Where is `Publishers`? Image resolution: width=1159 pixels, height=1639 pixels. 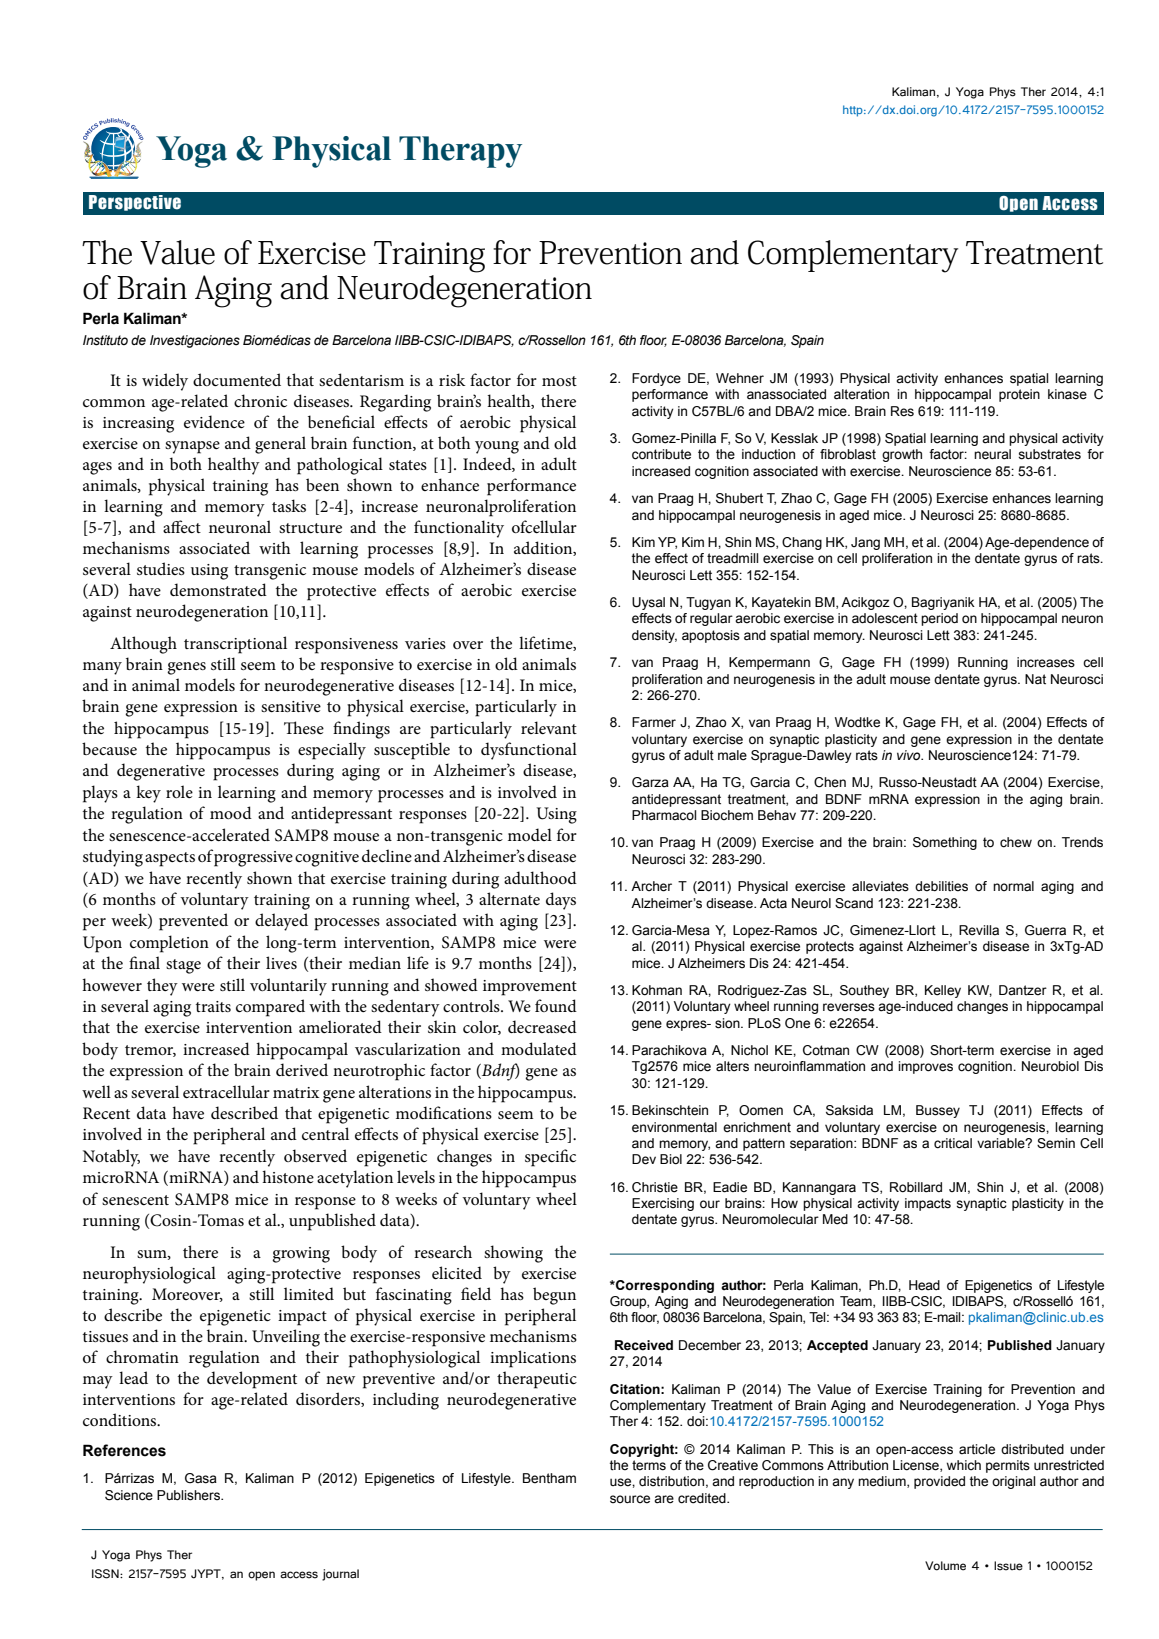 Publishers is located at coordinates (189, 1495).
